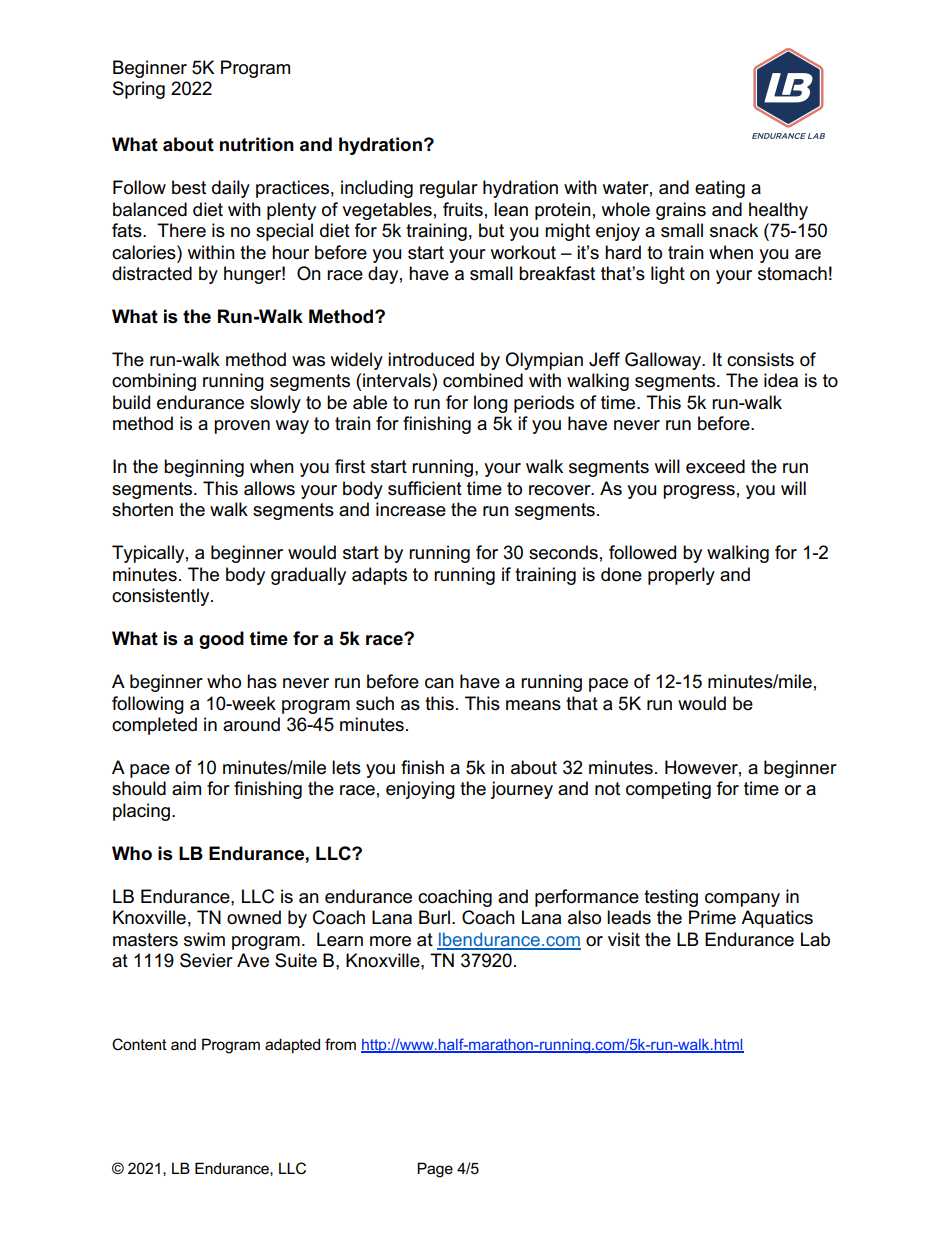 Image resolution: width=952 pixels, height=1233 pixels. I want to click on Content, so click(139, 1044).
